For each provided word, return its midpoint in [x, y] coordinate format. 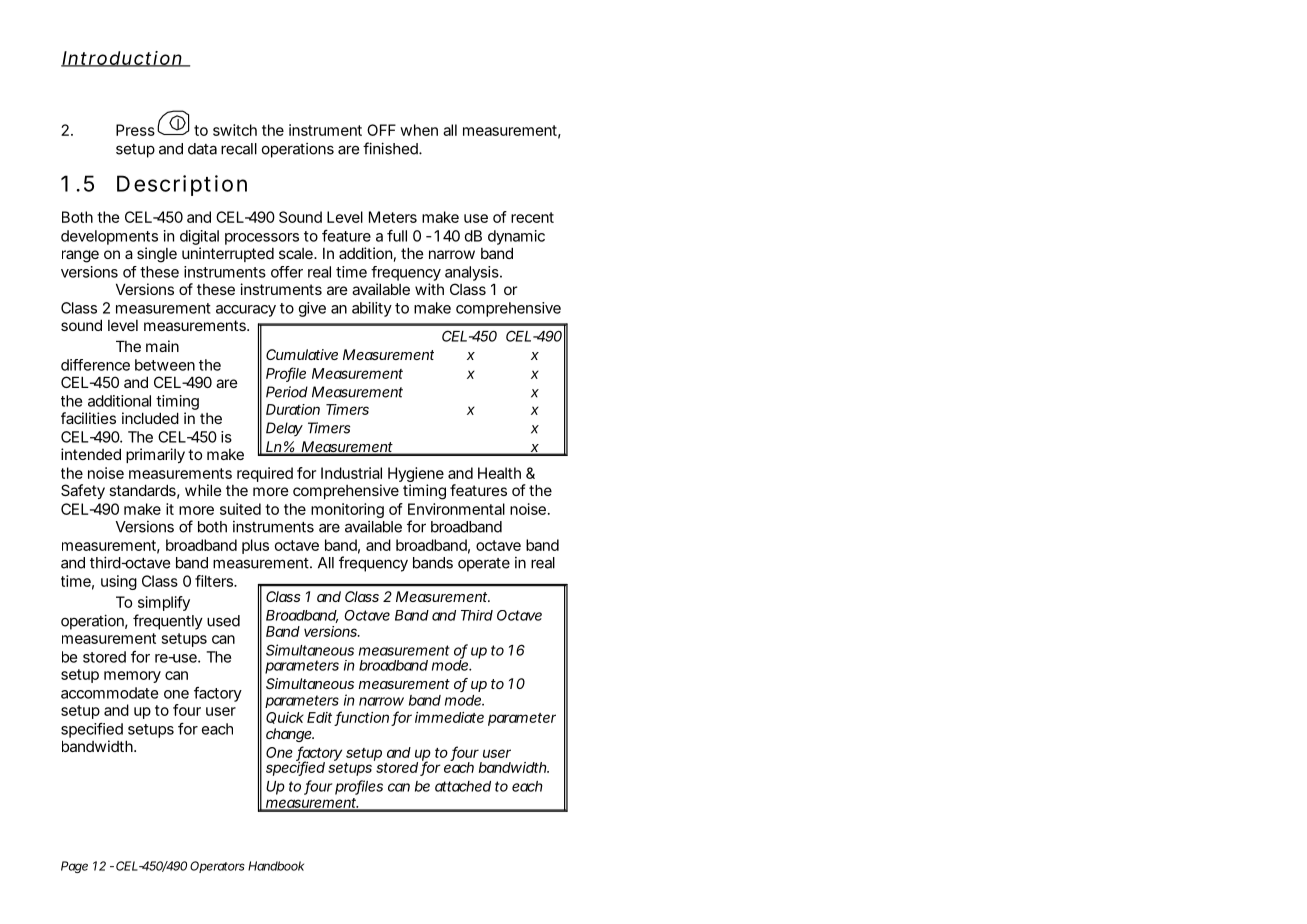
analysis [472, 275]
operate [484, 565]
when [419, 130]
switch [235, 130]
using [119, 582]
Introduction [122, 59]
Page [74, 867]
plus [255, 546]
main [162, 346]
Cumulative [302, 354]
